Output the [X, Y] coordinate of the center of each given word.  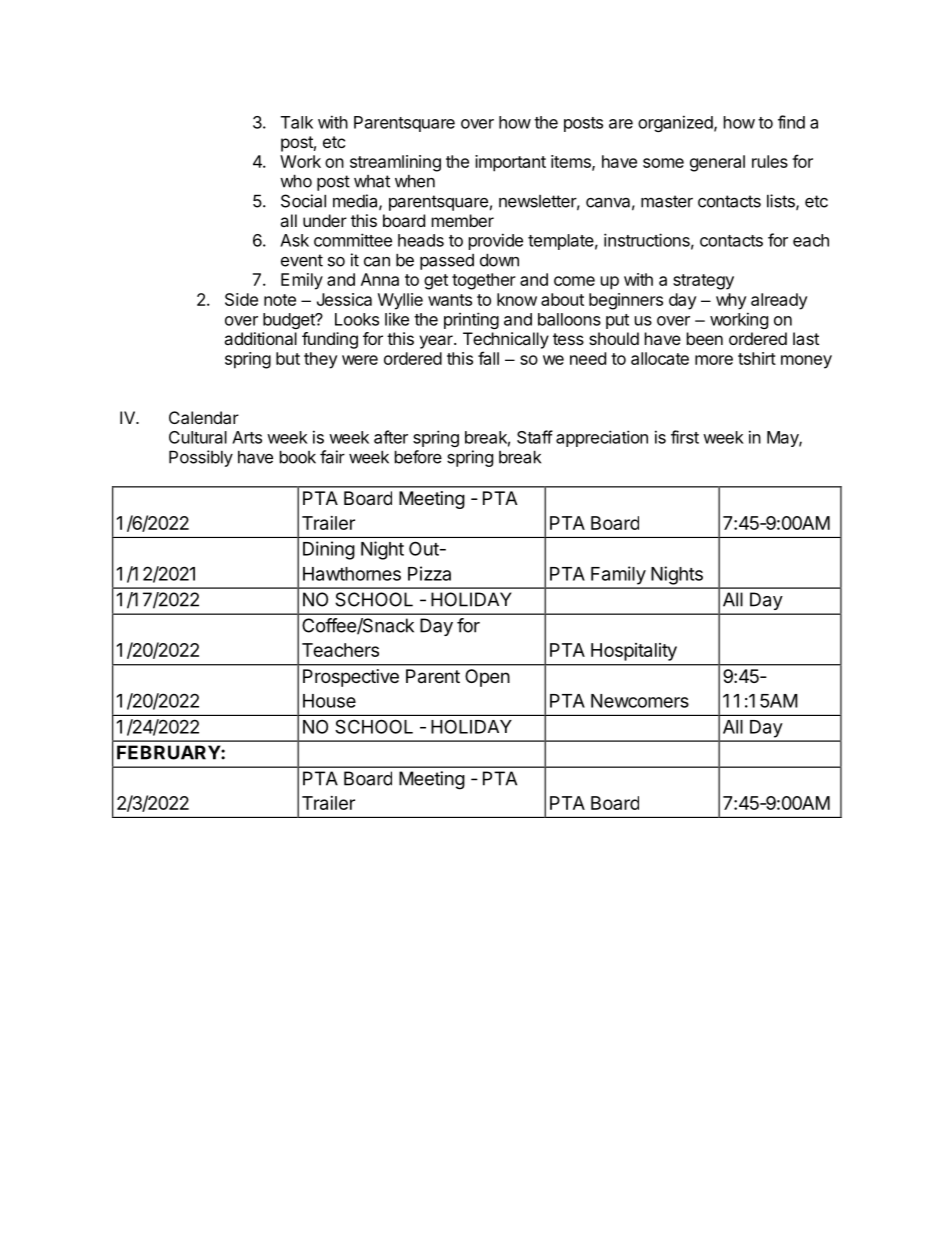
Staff [535, 437]
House [329, 701]
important [510, 163]
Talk [297, 122]
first [685, 437]
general [717, 163]
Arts [247, 437]
